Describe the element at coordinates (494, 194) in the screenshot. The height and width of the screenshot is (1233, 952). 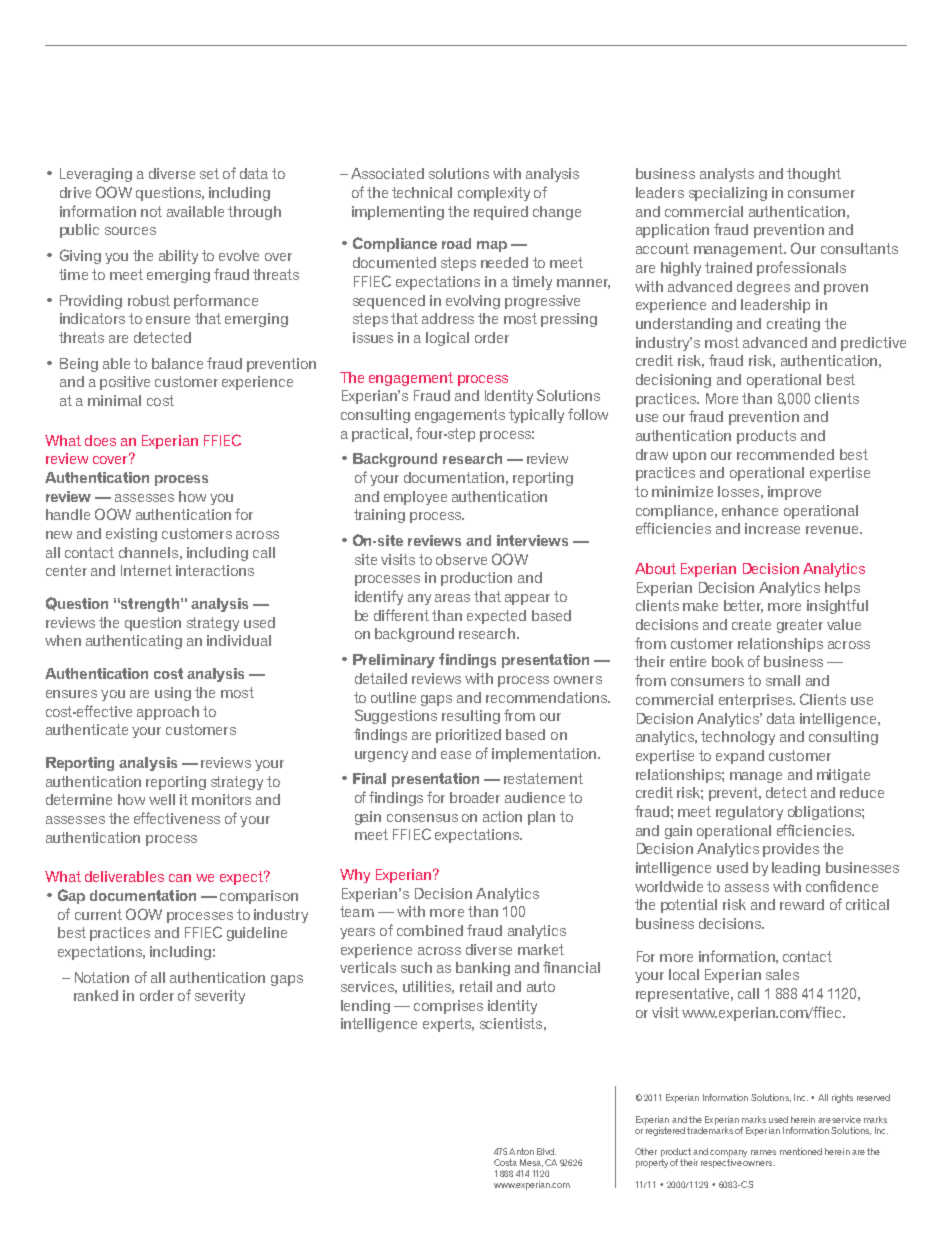
I see `complexity` at that location.
